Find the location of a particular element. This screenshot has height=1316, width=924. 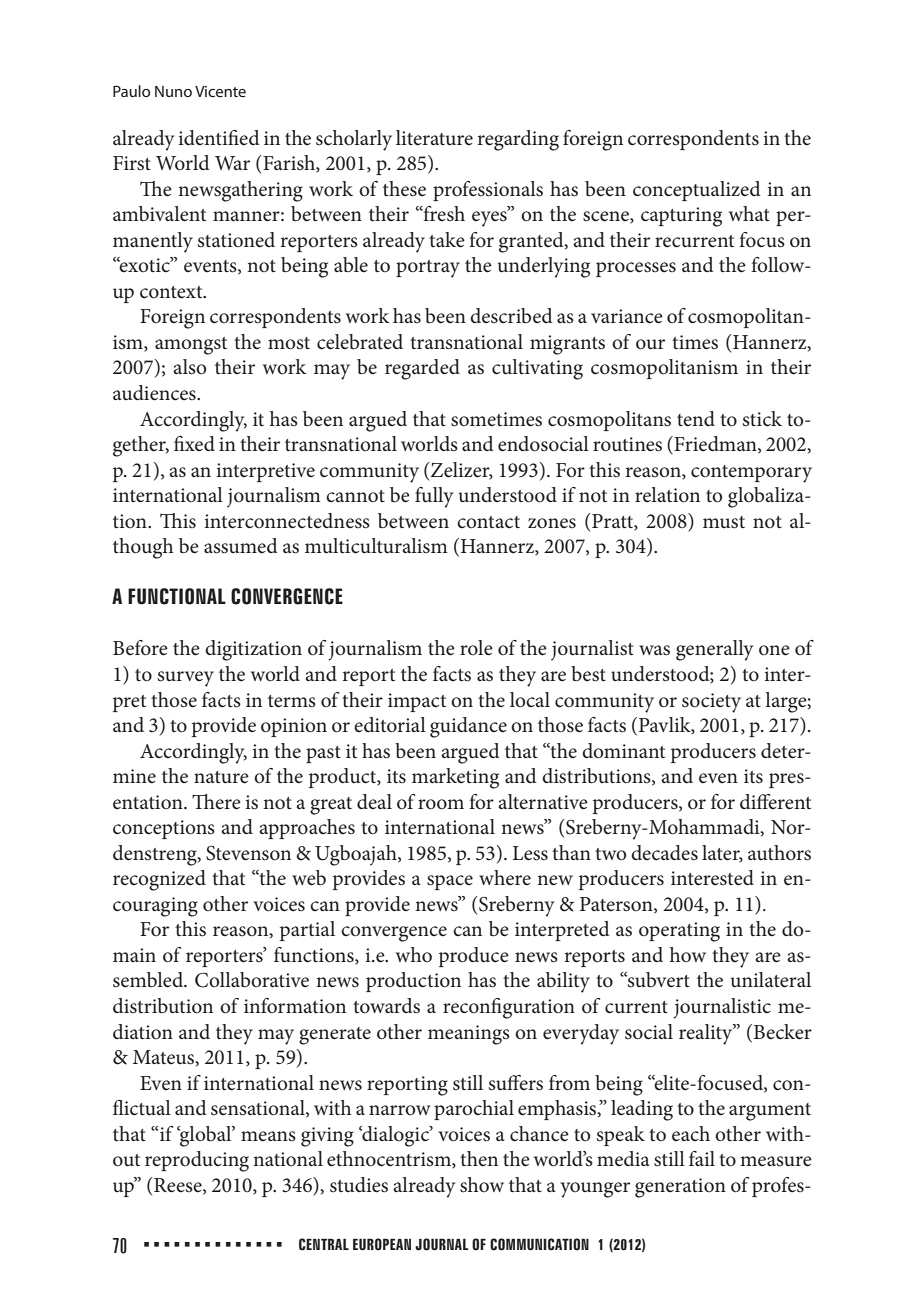

show is located at coordinates (482, 1185).
